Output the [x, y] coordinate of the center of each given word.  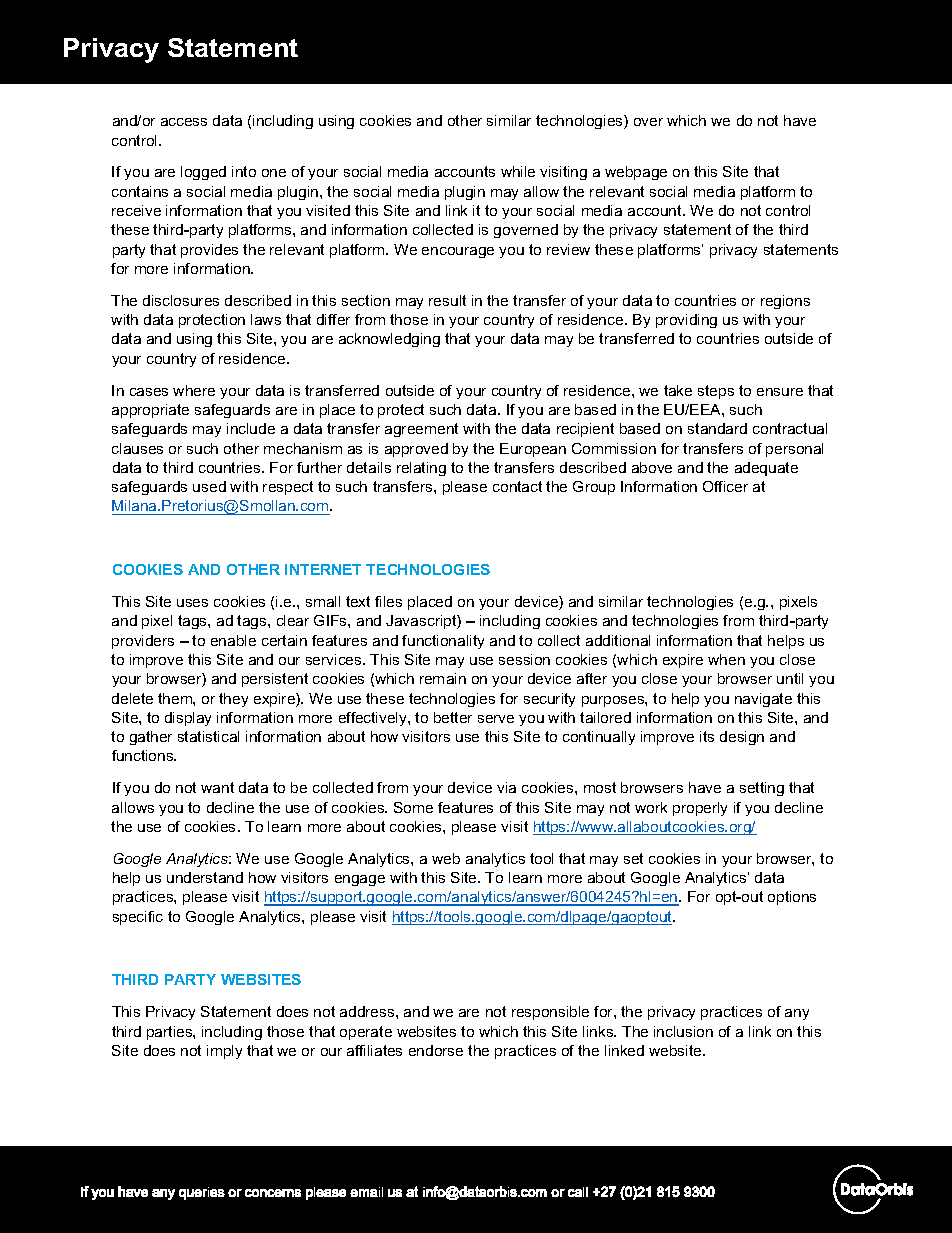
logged [203, 173]
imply [224, 1052]
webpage [636, 173]
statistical [208, 736]
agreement [421, 430]
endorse [436, 1050]
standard [717, 428]
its [707, 736]
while [518, 171]
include [251, 428]
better [453, 717]
